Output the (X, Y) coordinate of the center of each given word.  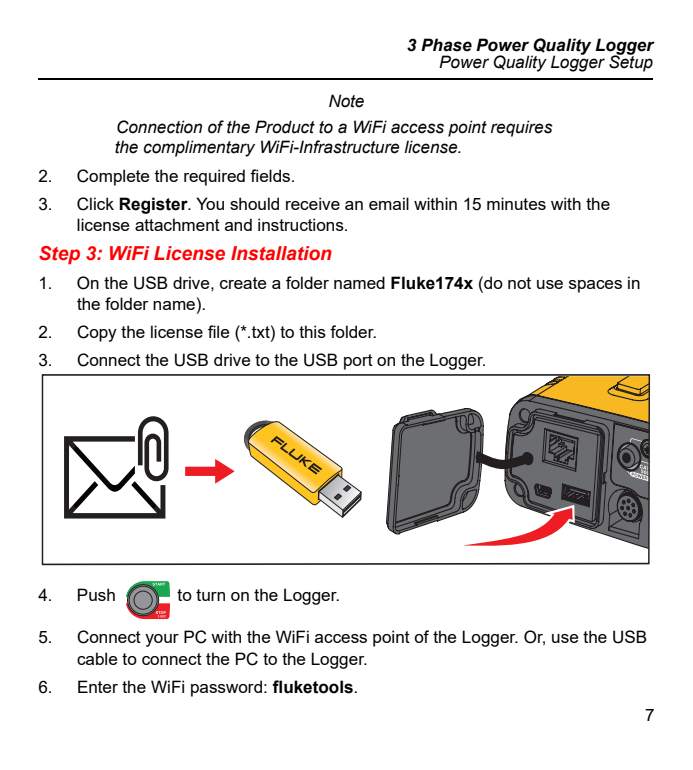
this (312, 331)
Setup (631, 62)
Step (59, 255)
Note (346, 101)
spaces (595, 286)
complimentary (199, 148)
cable (97, 658)
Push (96, 594)
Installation (281, 253)
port (358, 362)
